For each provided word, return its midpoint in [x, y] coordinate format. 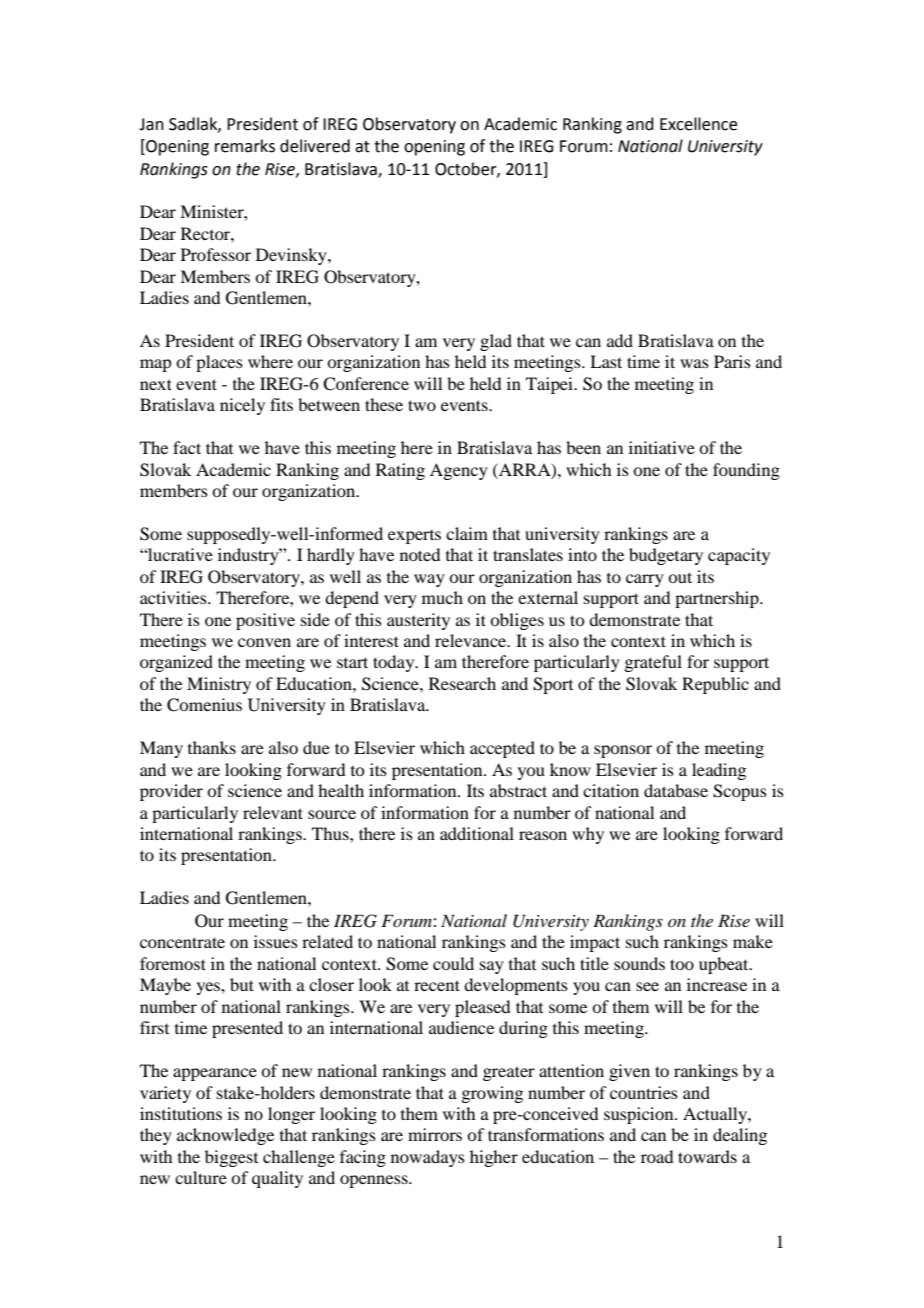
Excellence [698, 124]
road [657, 1156]
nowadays [428, 1158]
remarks [245, 146]
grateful [653, 663]
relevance [472, 640]
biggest [231, 1158]
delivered [315, 146]
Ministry [219, 685]
